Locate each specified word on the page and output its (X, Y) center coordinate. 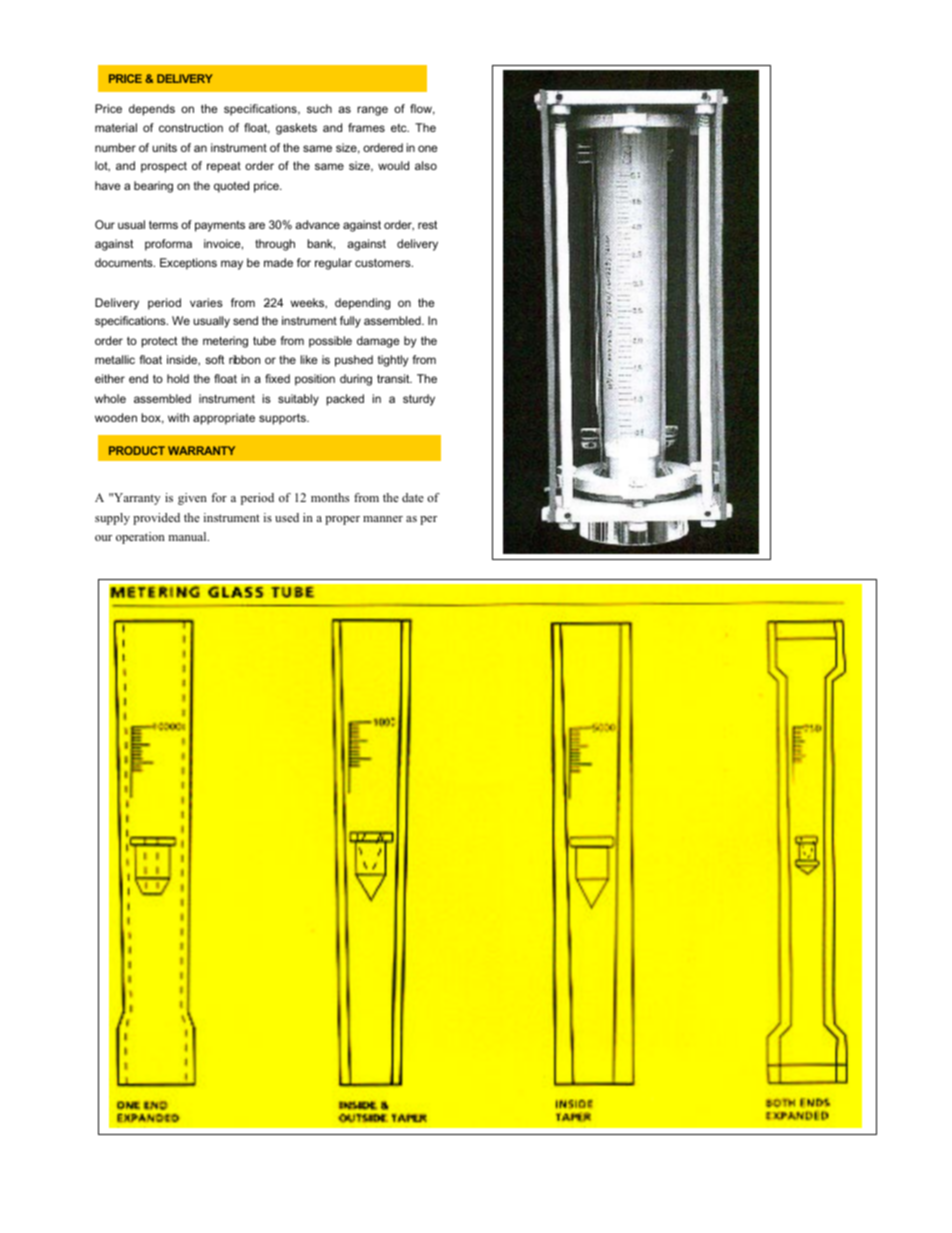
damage (378, 342)
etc (400, 128)
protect (159, 342)
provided (156, 519)
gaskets (296, 129)
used (287, 517)
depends (152, 110)
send (245, 320)
